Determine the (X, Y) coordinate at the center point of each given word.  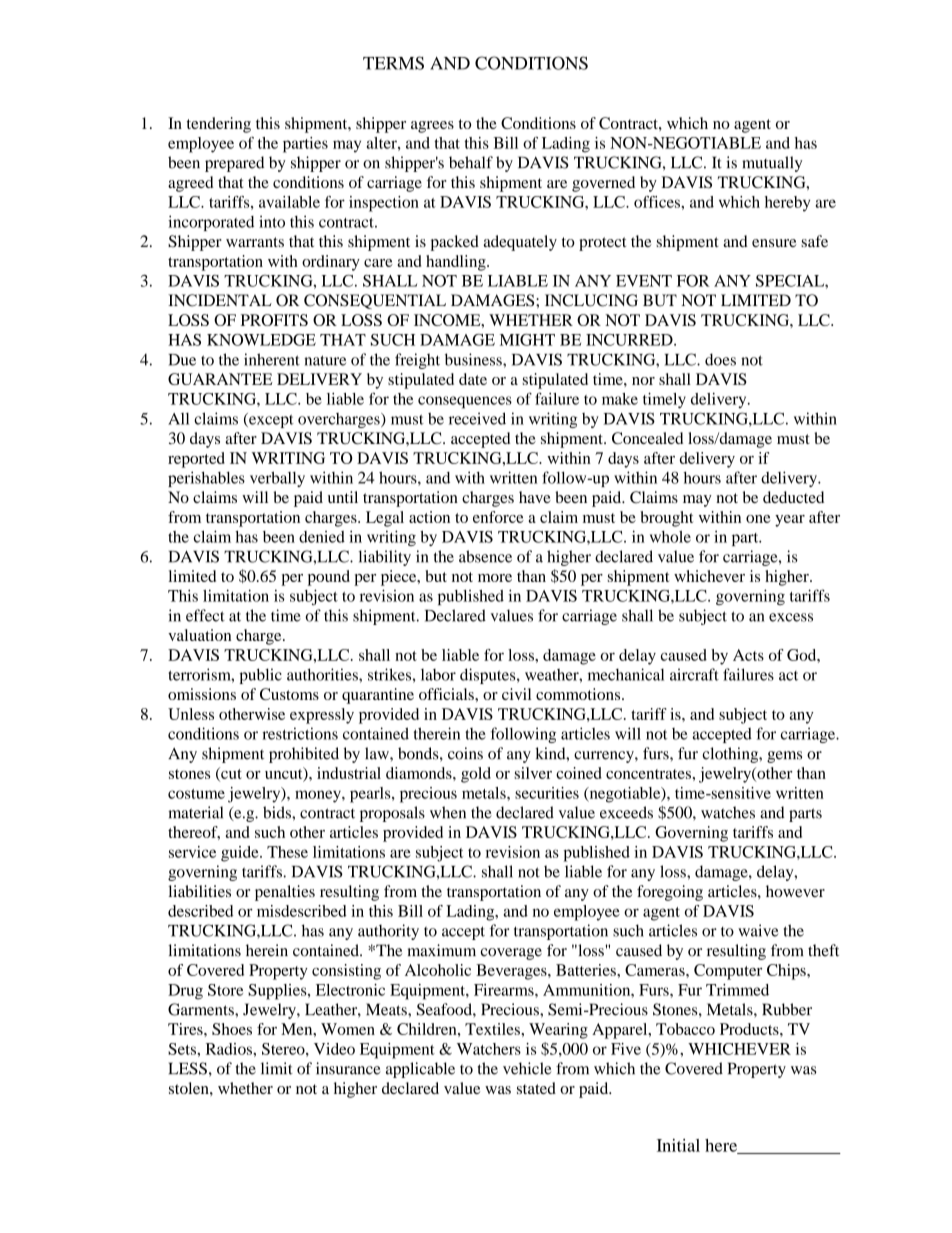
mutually (772, 164)
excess (791, 617)
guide (241, 854)
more (495, 578)
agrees (432, 127)
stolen (190, 1088)
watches (728, 812)
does (720, 359)
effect (205, 615)
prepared (234, 164)
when (448, 812)
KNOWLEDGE (261, 340)
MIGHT (527, 340)
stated (536, 1088)
